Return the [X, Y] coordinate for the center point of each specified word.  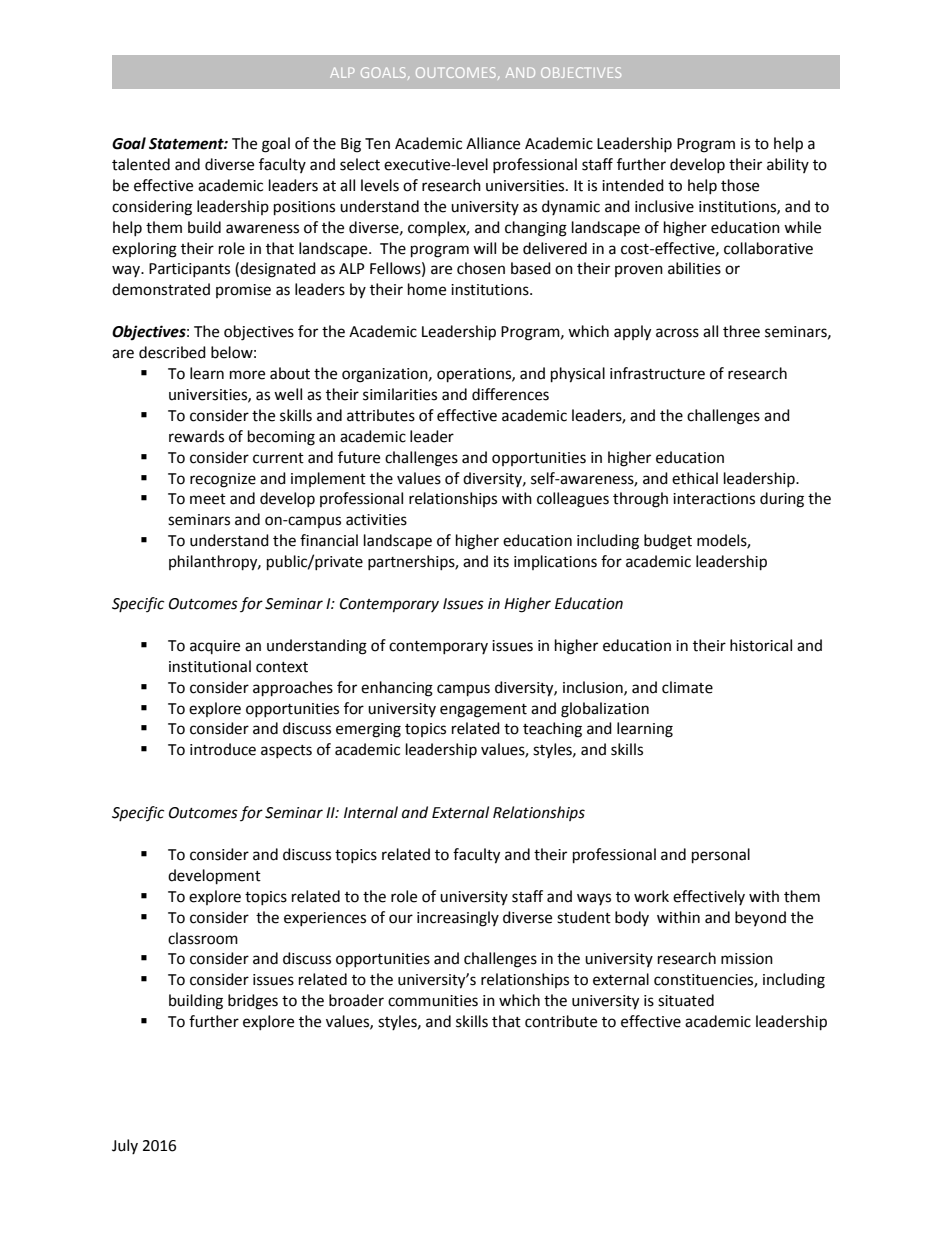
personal [721, 856]
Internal [371, 812]
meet [208, 499]
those [740, 185]
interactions [714, 499]
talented [141, 164]
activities [376, 520]
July [125, 1146]
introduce [223, 749]
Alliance [493, 143]
